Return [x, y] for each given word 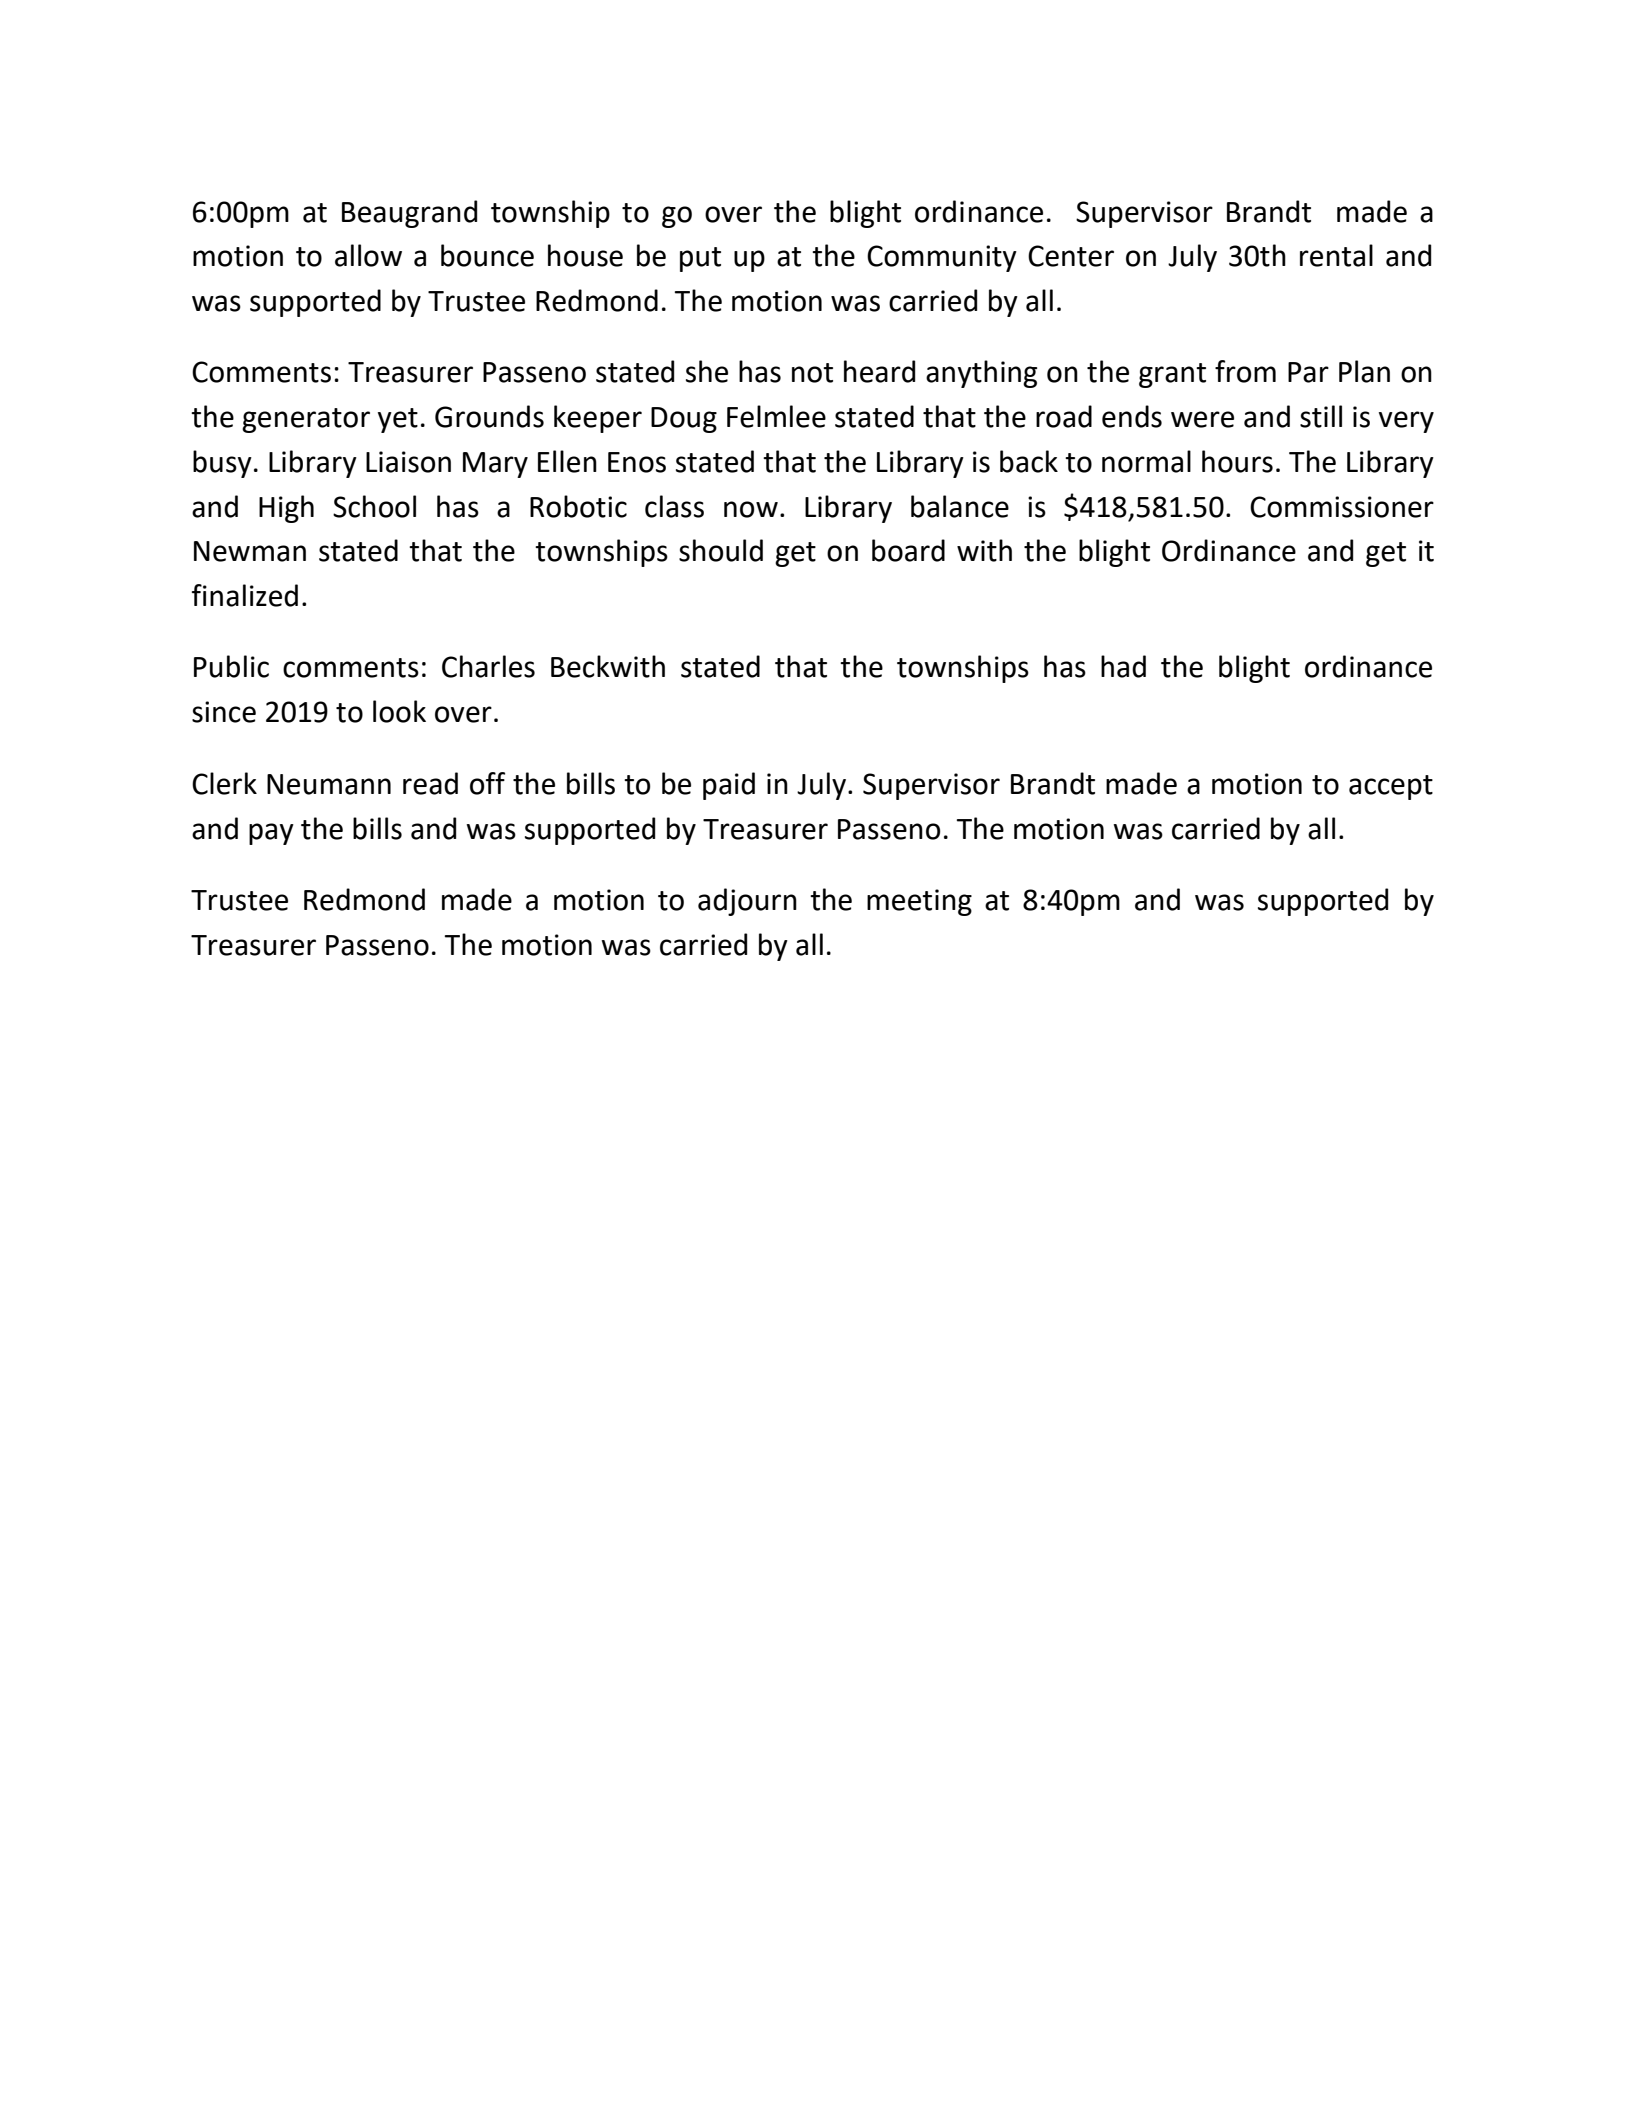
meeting [919, 902]
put [700, 259]
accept [1391, 787]
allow [368, 255]
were [1202, 419]
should [721, 550]
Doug [684, 420]
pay [271, 834]
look [399, 711]
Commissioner [1342, 507]
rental [1336, 255]
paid [729, 786]
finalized [245, 595]
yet [398, 420]
